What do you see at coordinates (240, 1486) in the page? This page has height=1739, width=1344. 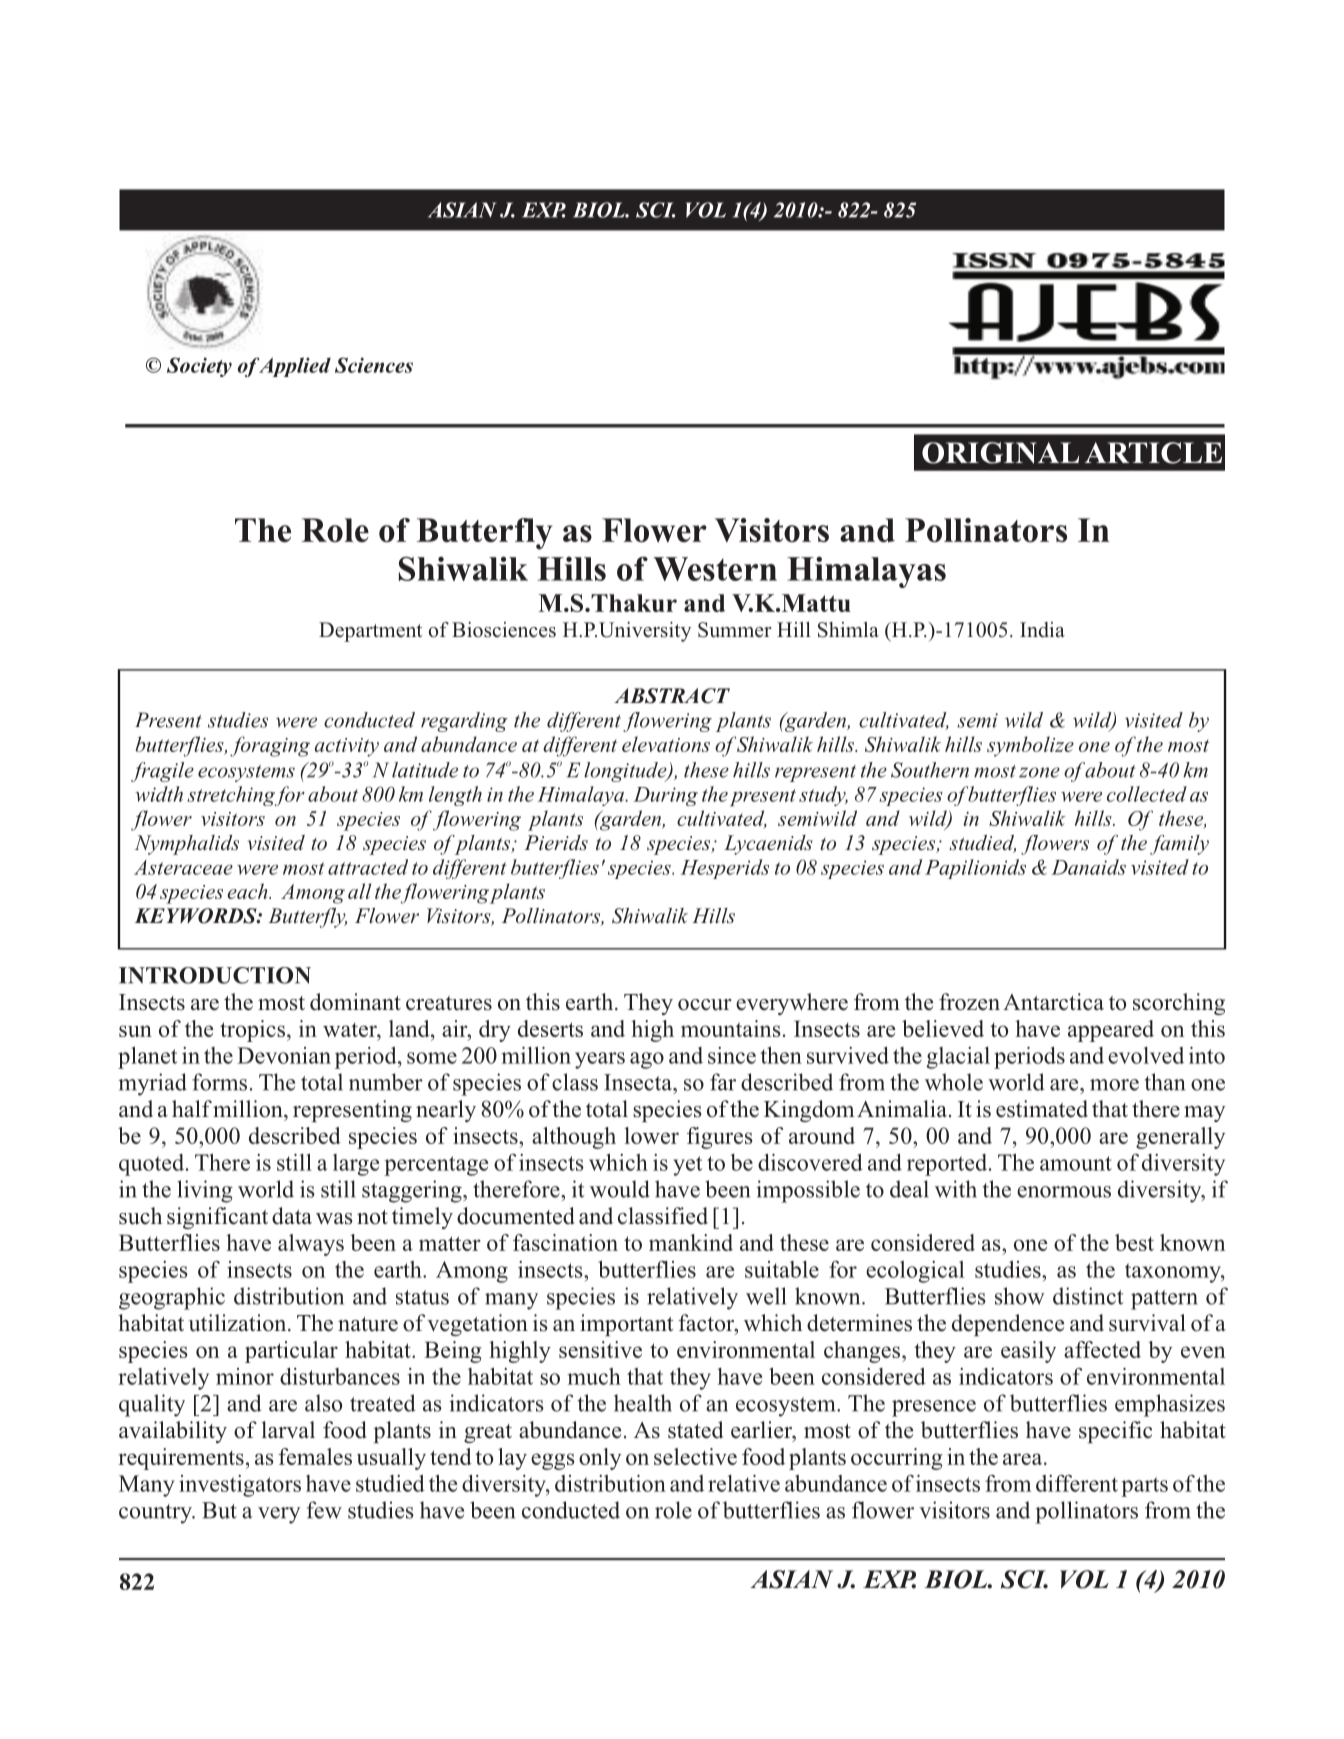 I see `investigators` at bounding box center [240, 1486].
